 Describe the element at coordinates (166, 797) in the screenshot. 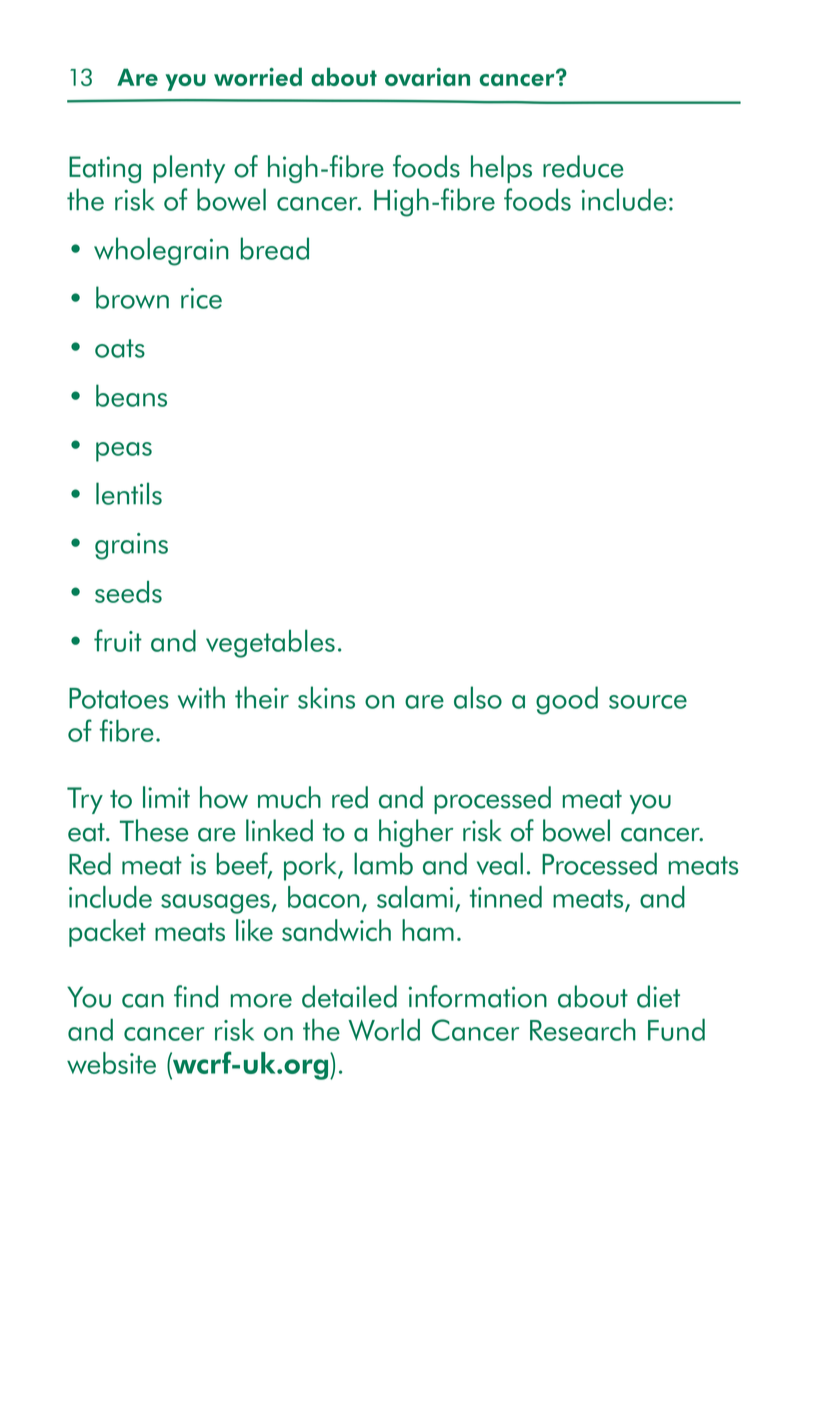

I see `limit` at that location.
